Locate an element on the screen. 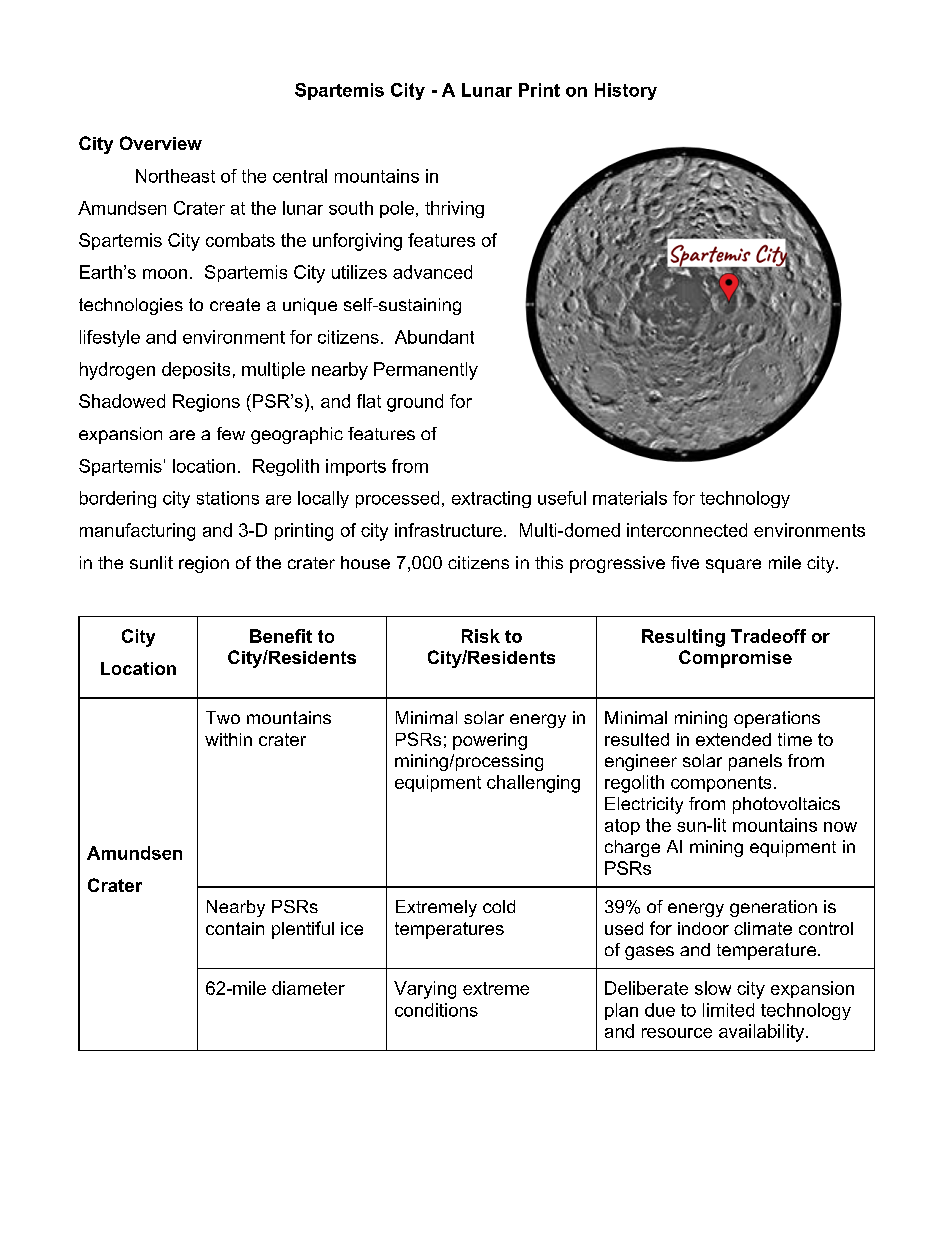 The width and height of the screenshot is (952, 1233). ground is located at coordinates (415, 403).
